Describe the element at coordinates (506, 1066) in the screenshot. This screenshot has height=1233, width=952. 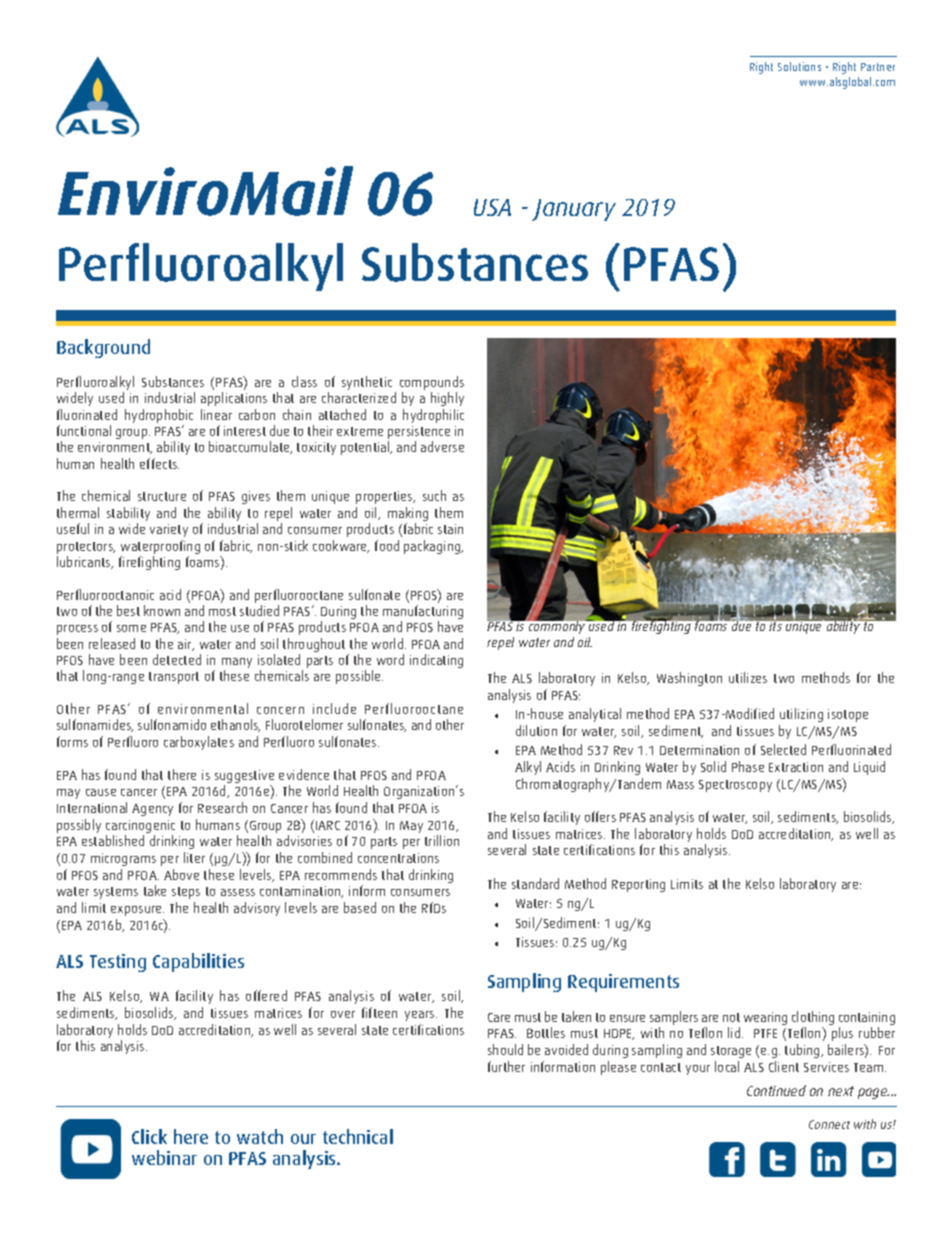
I see `further` at that location.
